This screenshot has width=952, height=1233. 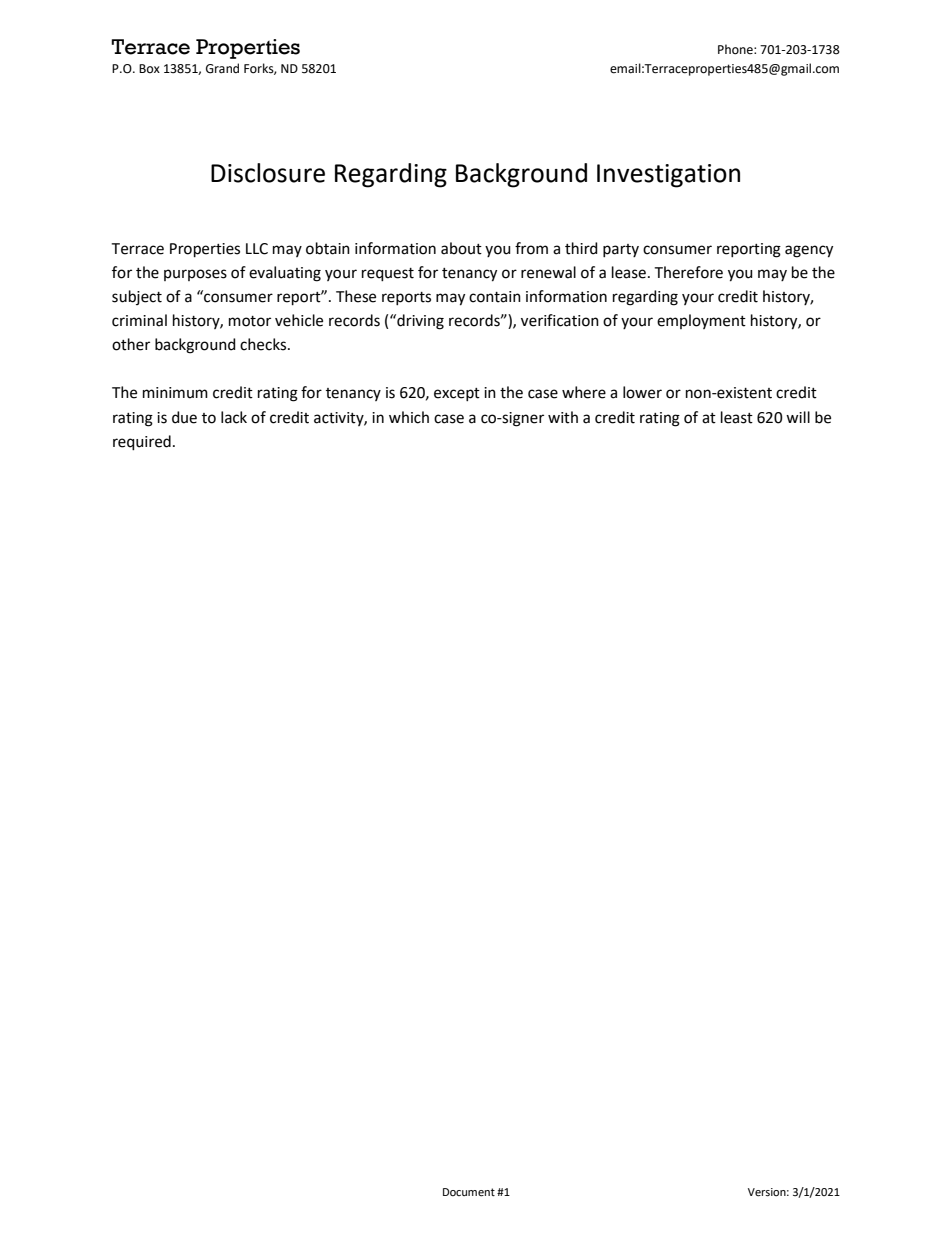 I want to click on Document, so click(x=469, y=1192).
